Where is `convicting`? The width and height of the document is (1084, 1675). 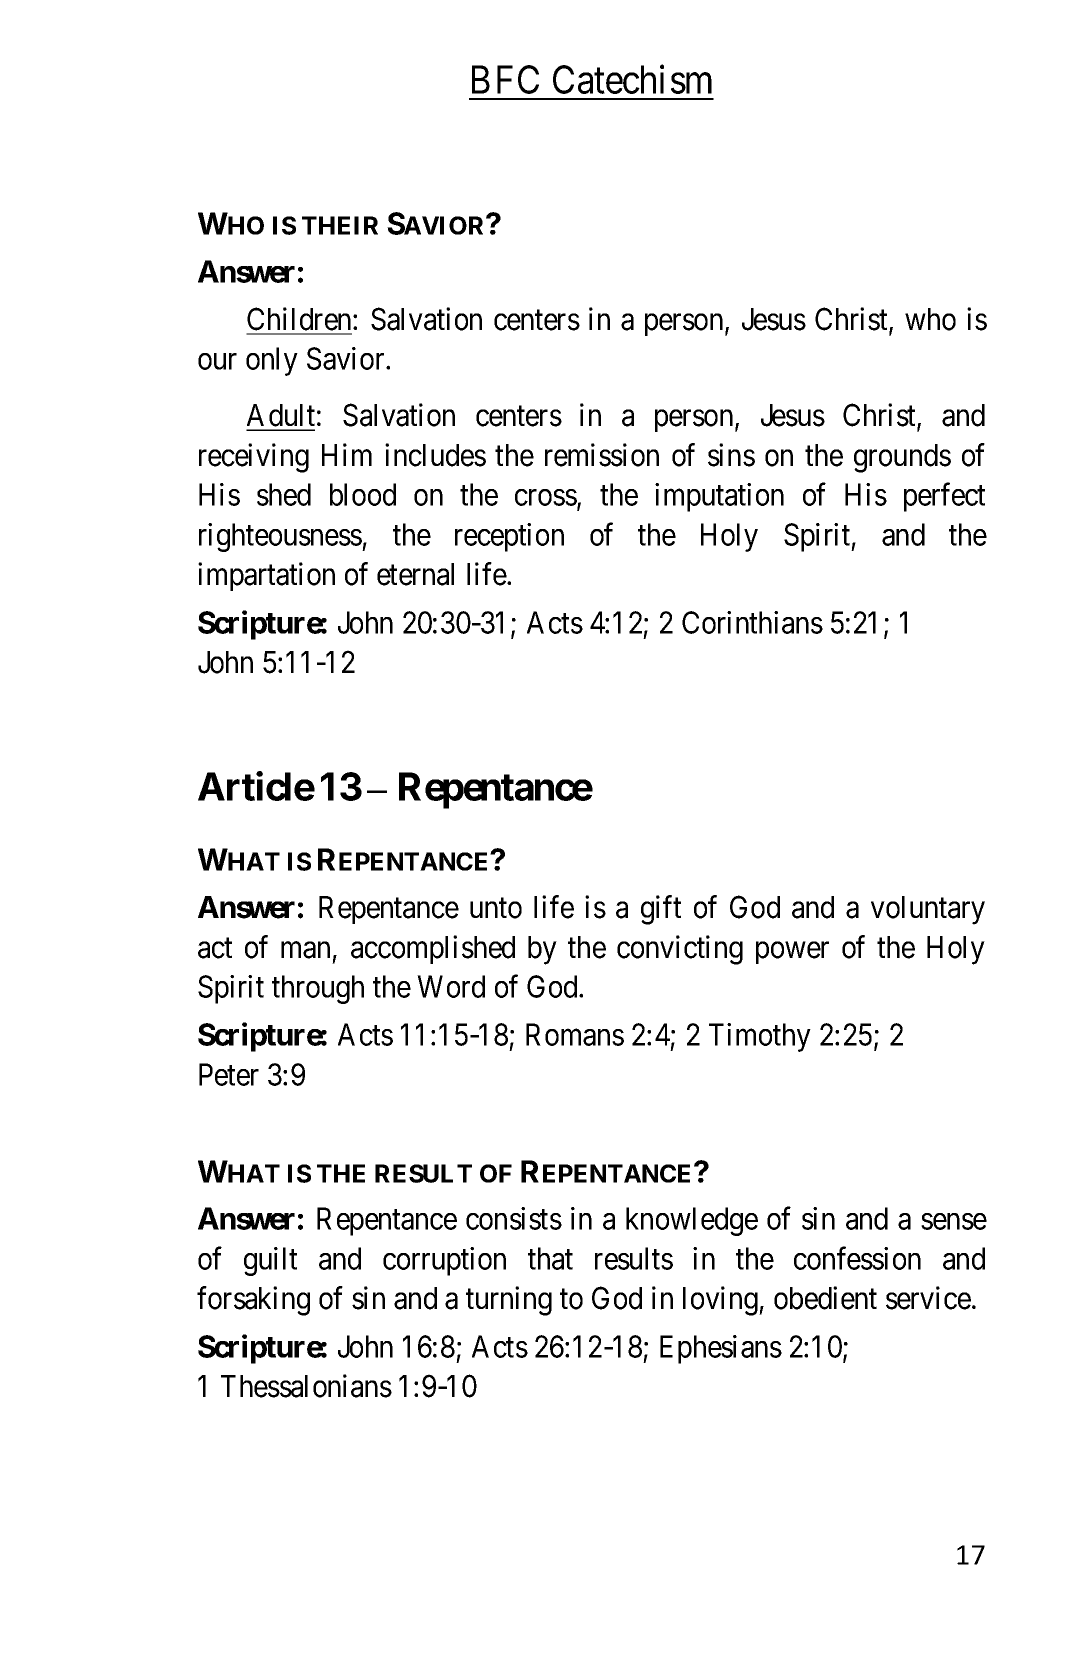
convicting is located at coordinates (680, 950).
